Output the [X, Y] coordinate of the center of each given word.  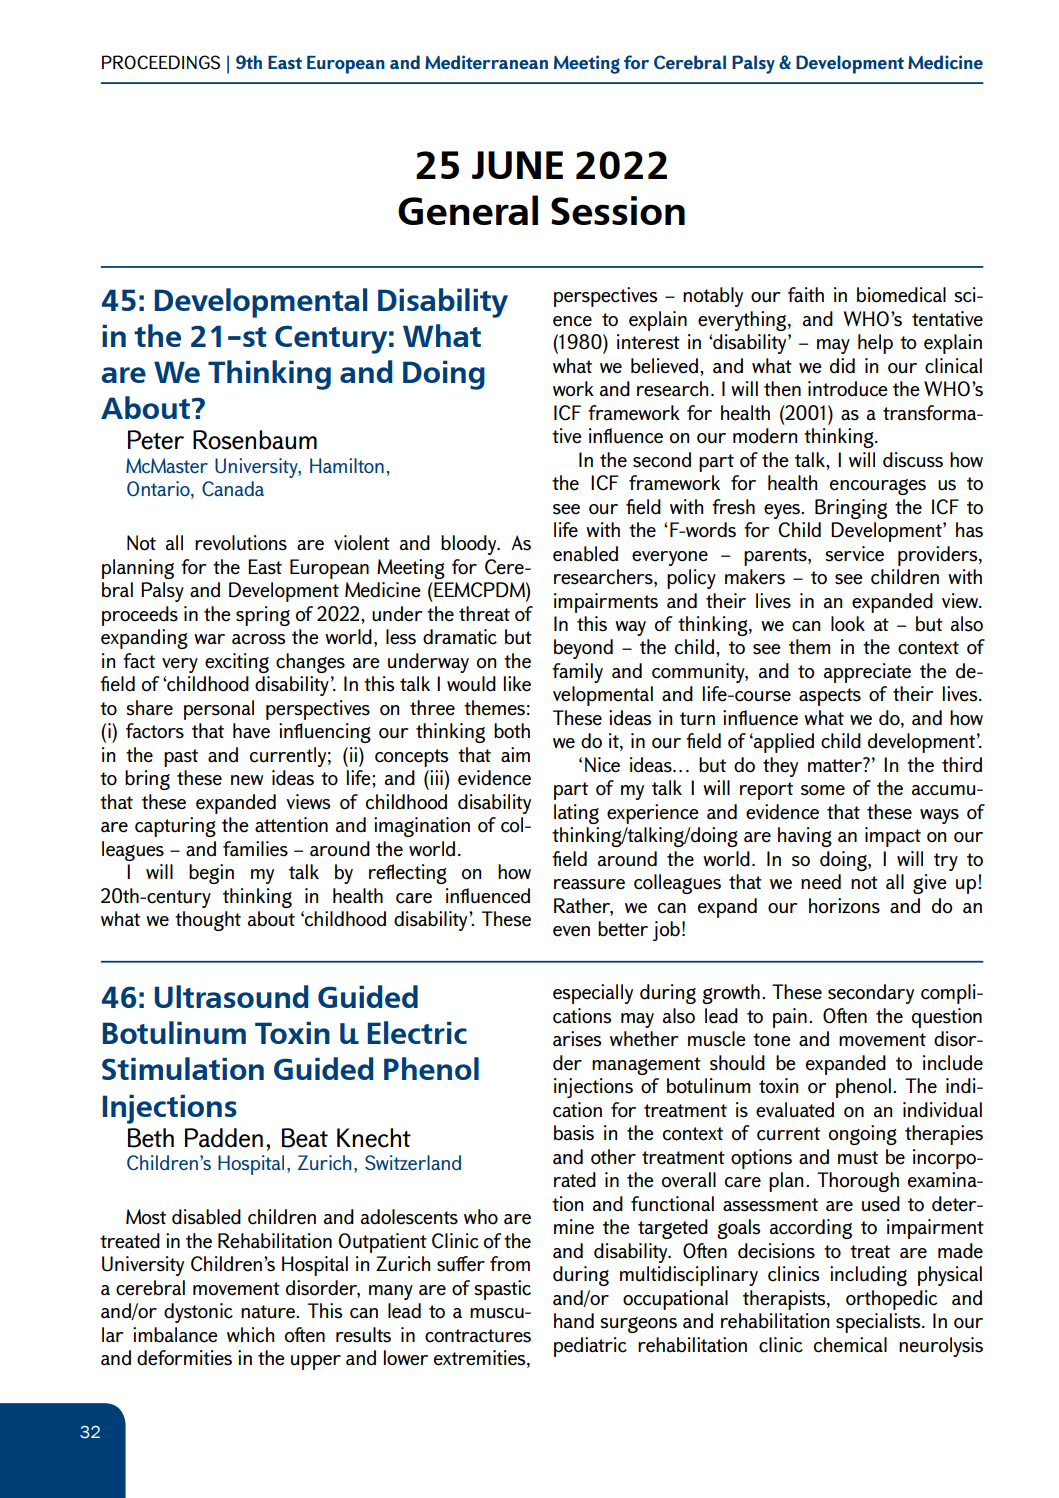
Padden [224, 1138]
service [854, 554]
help [875, 344]
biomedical [901, 295]
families [255, 849]
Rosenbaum [255, 440]
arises [577, 1039]
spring [263, 616]
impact [893, 837]
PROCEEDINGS [161, 62]
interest [648, 342]
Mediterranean [486, 62]
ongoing [863, 1135]
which [250, 1335]
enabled [585, 554]
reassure [589, 884]
